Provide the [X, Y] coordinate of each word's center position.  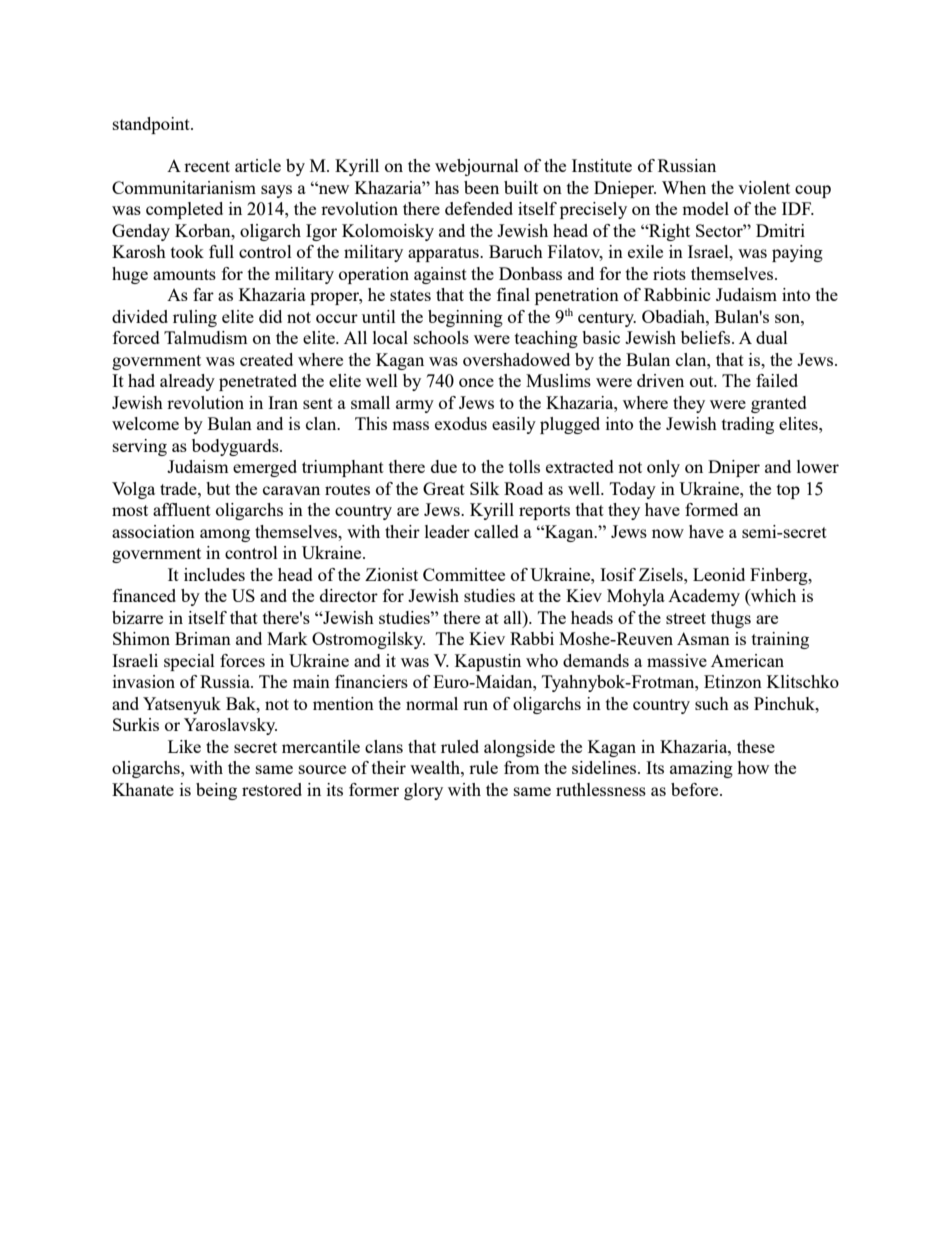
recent [207, 166]
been [481, 187]
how [753, 767]
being [216, 791]
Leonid [719, 574]
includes [214, 574]
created [266, 359]
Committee [464, 574]
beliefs [705, 337]
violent [764, 187]
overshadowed [516, 359]
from [522, 767]
